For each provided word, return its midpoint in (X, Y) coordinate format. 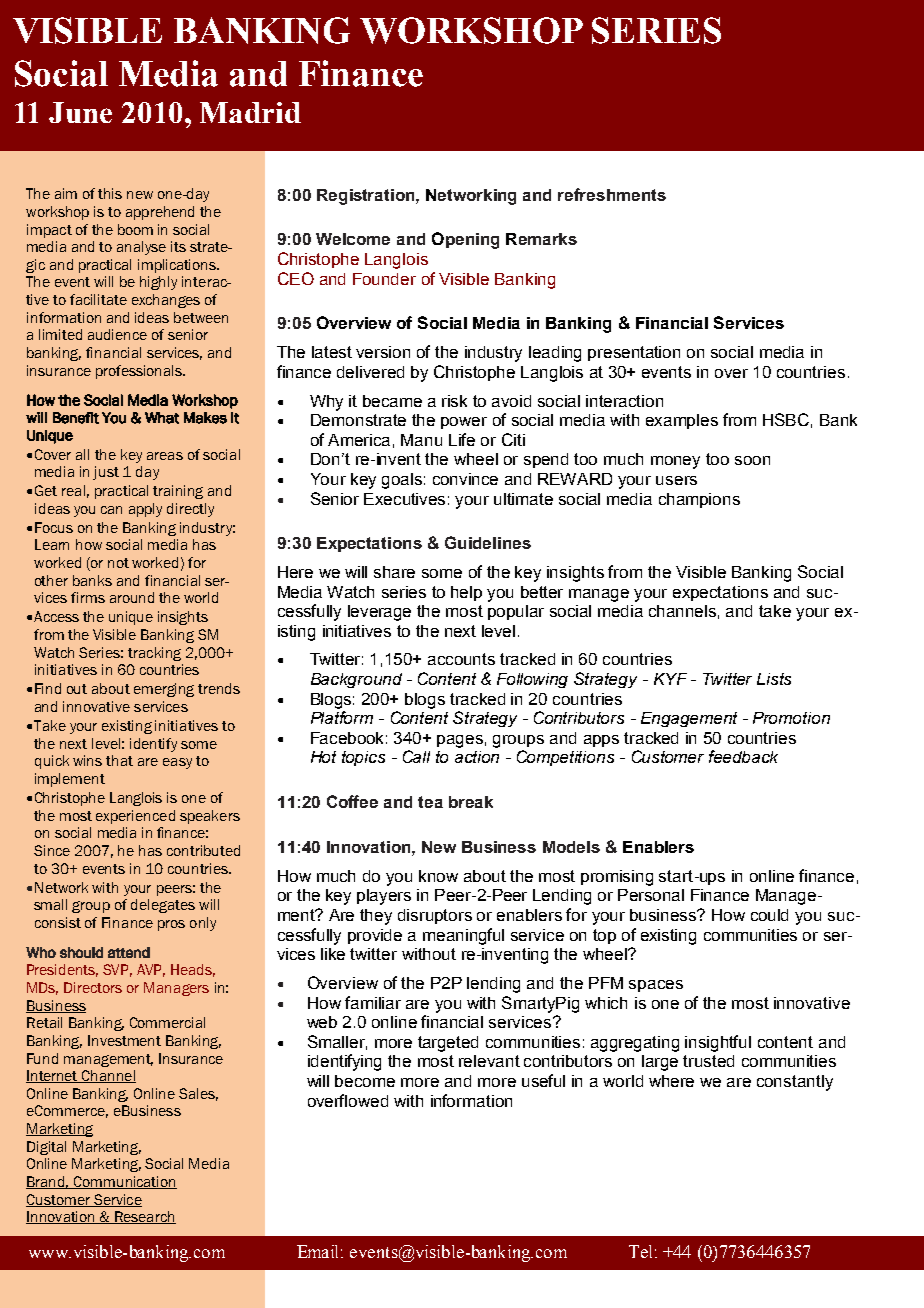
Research (144, 1217)
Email (320, 1251)
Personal (651, 895)
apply (145, 510)
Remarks (541, 239)
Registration (367, 197)
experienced (135, 817)
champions (699, 500)
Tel (640, 1251)
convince (465, 479)
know (438, 876)
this (110, 193)
